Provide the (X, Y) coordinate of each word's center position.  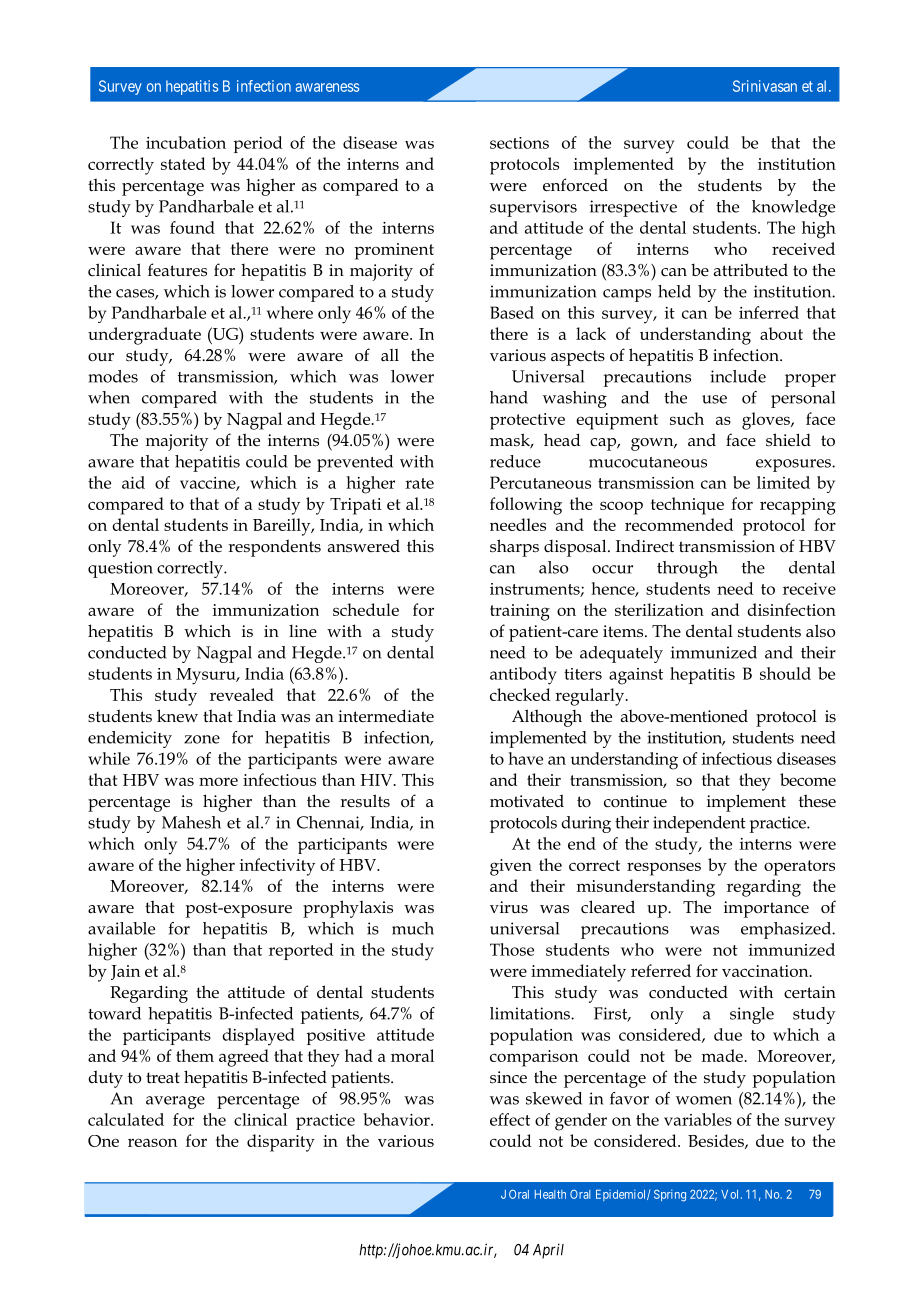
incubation (186, 142)
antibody (523, 676)
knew (177, 716)
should (785, 673)
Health (550, 1194)
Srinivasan (765, 86)
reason (152, 1142)
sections (519, 143)
